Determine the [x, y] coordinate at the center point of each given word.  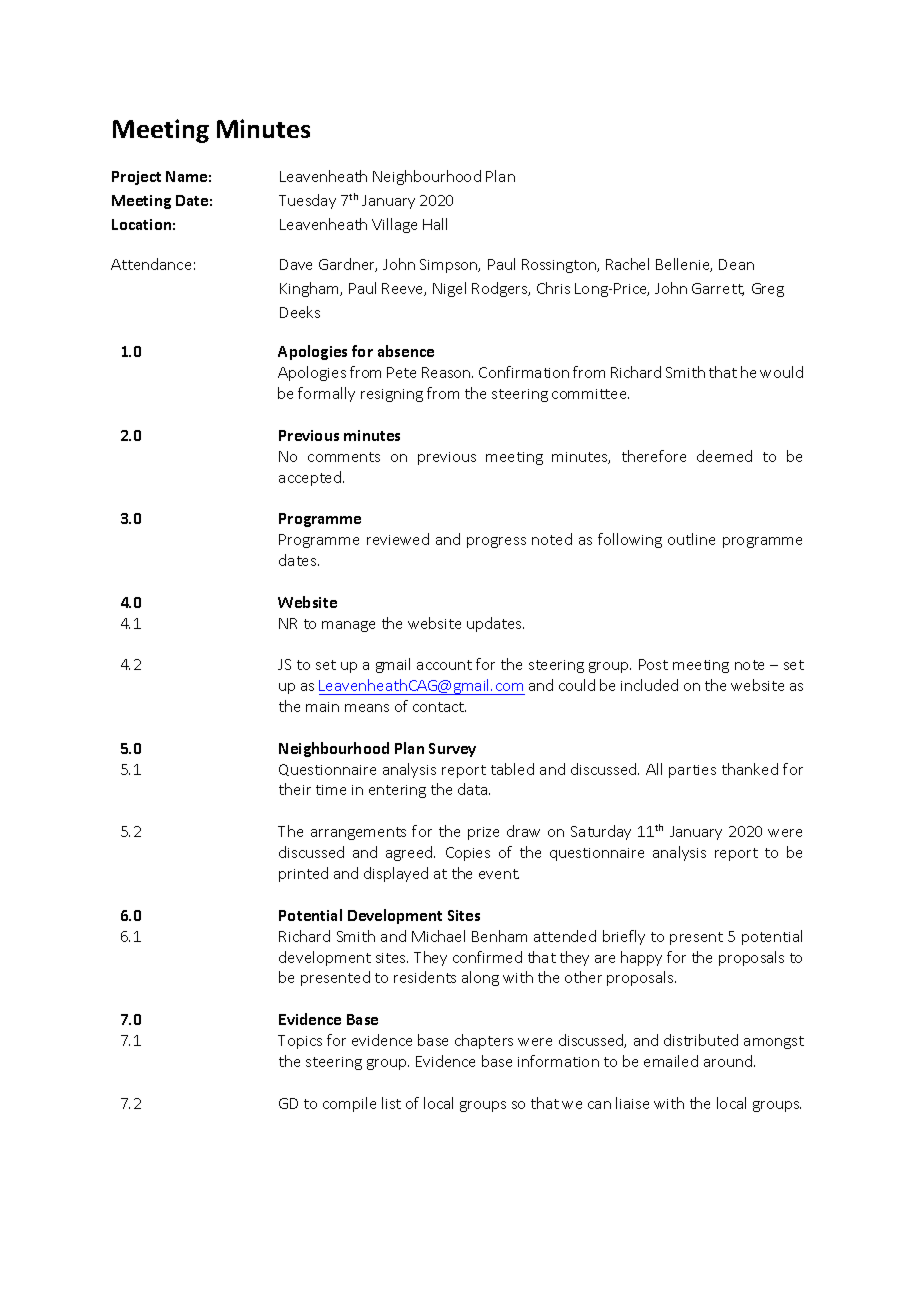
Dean [736, 264]
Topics [300, 1042]
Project [136, 178]
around [728, 1061]
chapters [484, 1041]
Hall [435, 224]
